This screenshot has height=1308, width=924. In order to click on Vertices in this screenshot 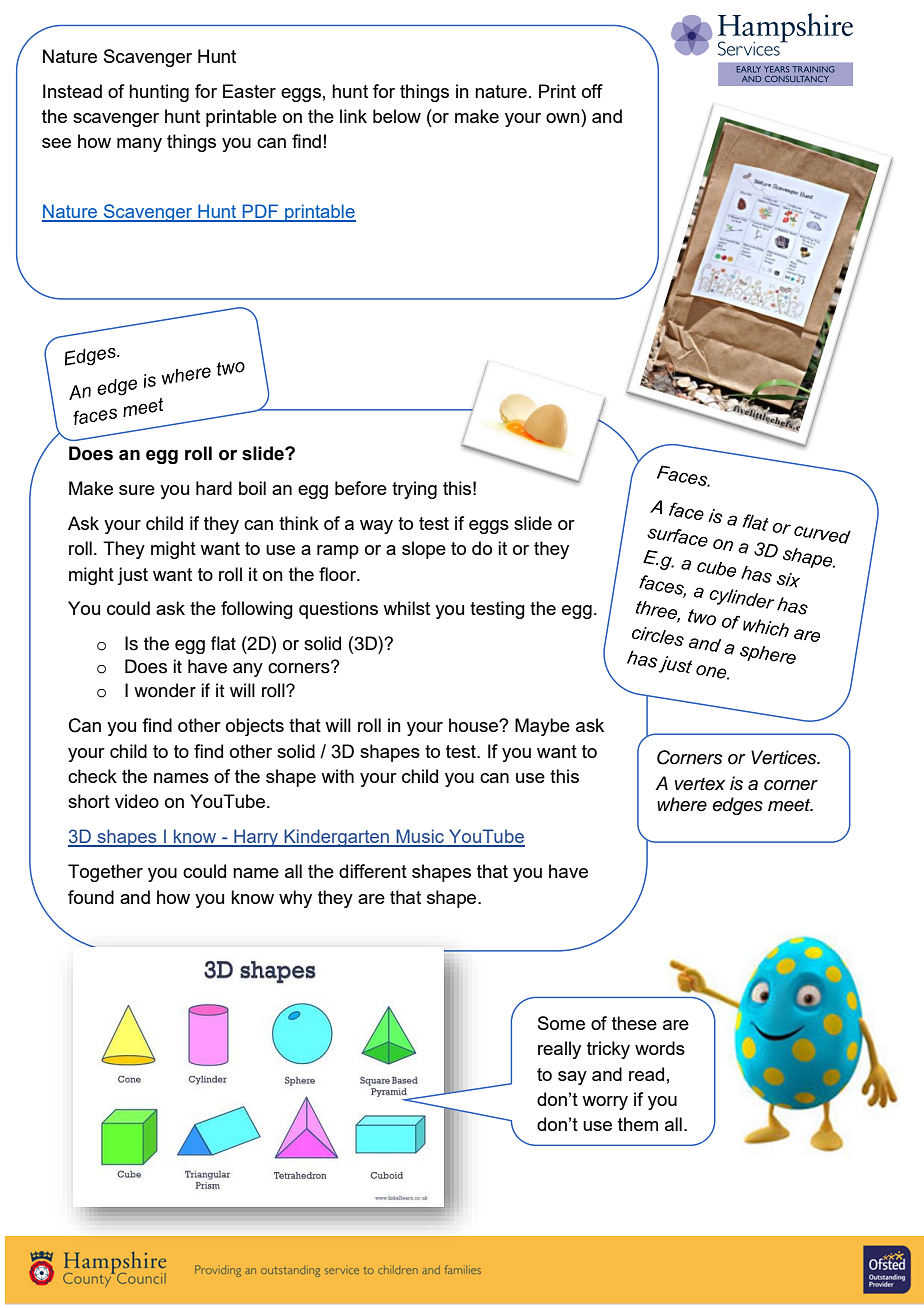, I will do `click(785, 757)`.
